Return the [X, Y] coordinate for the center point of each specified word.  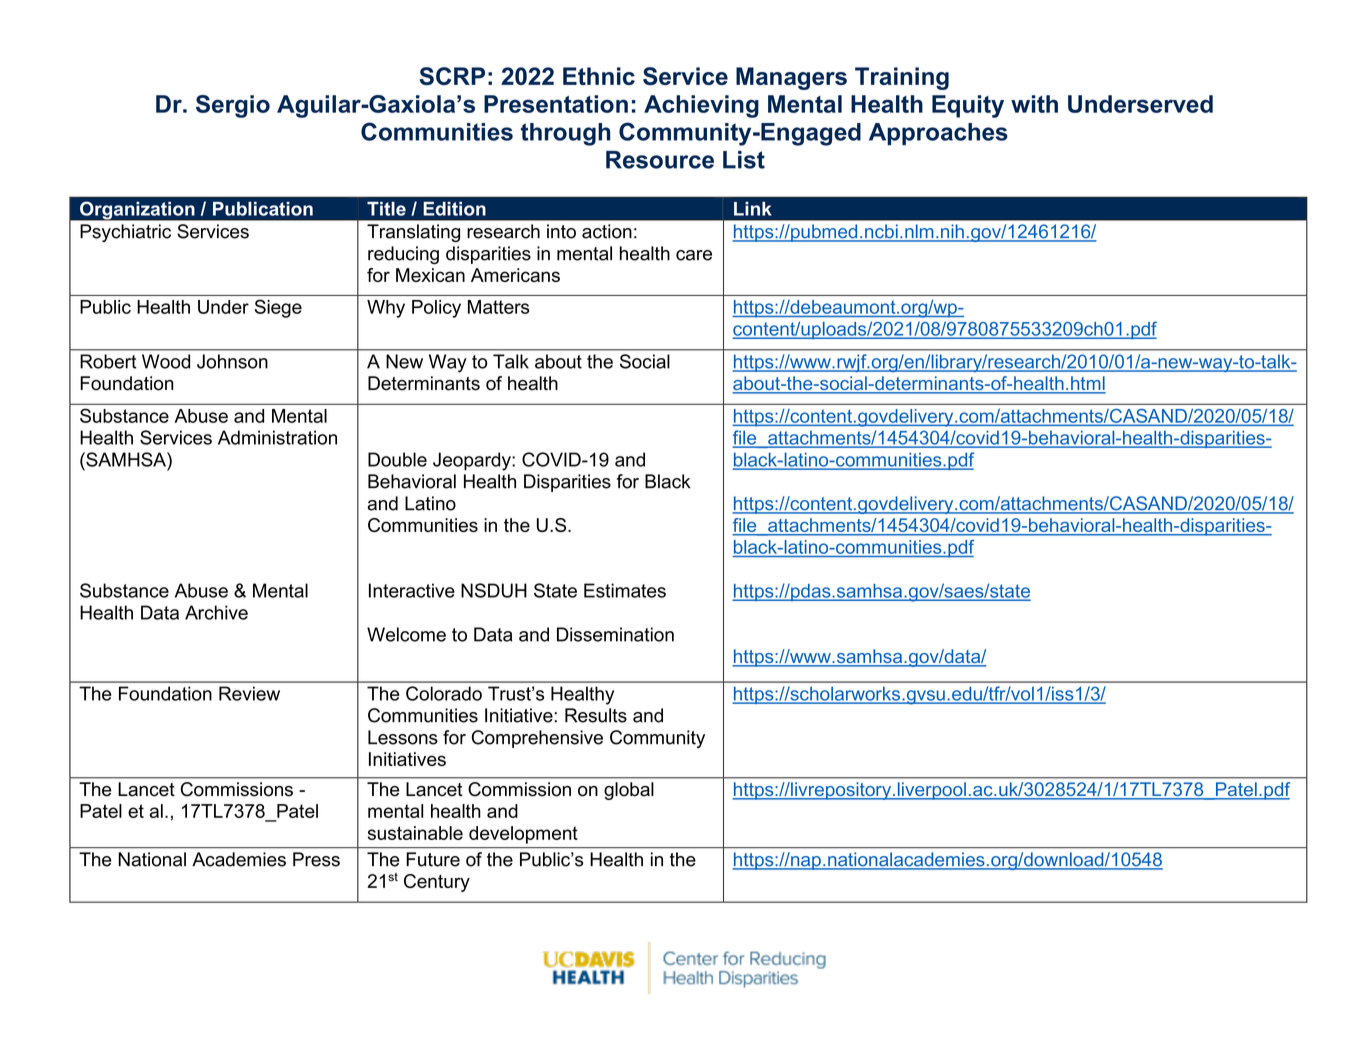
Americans [515, 275]
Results [596, 715]
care [694, 255]
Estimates [625, 590]
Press [316, 859]
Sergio [233, 106]
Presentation [556, 104]
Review [249, 693]
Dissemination [615, 634]
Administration [277, 437]
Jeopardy [473, 461]
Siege [278, 308]
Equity [968, 106]
